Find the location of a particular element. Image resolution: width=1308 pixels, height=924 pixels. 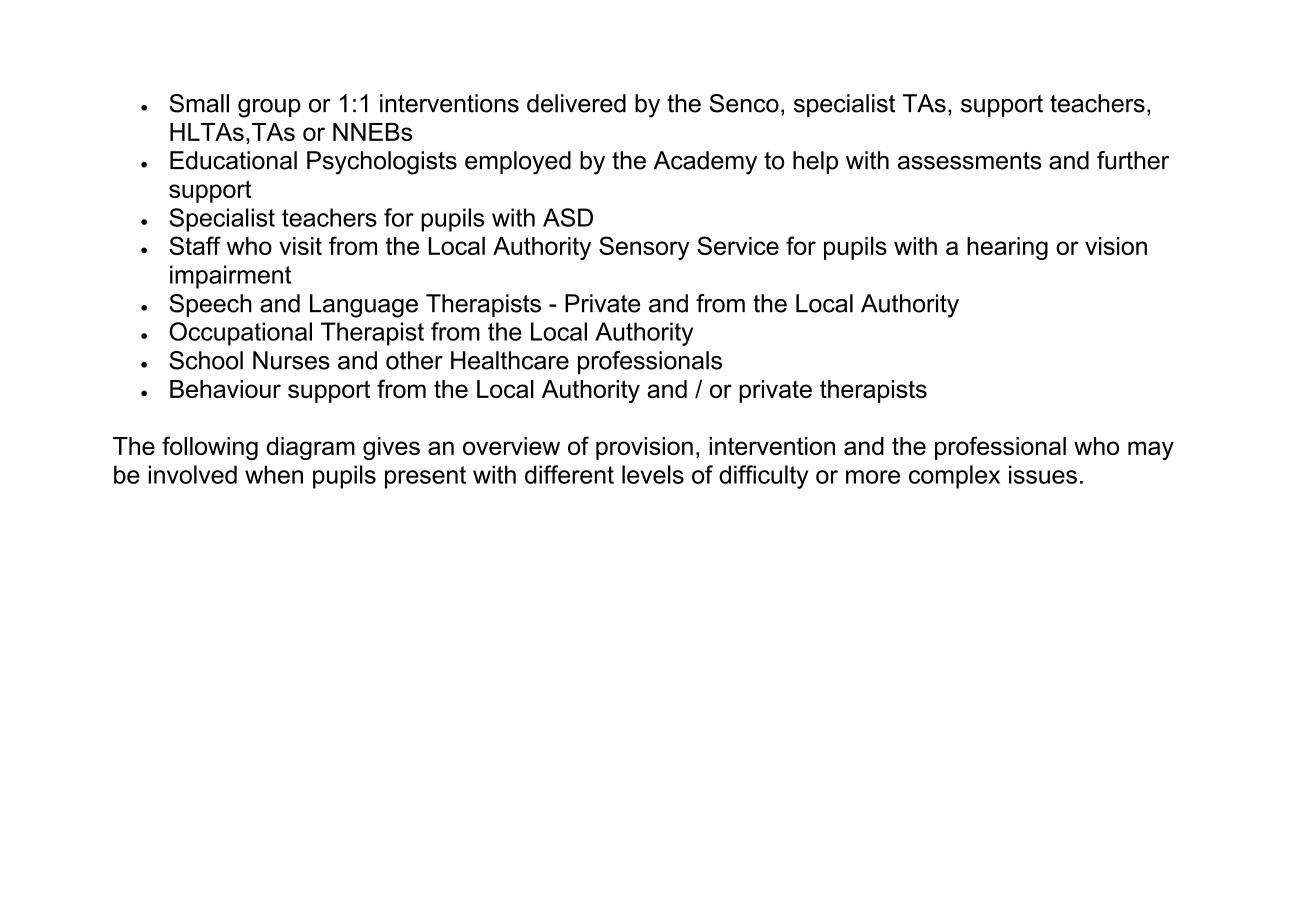

assessments is located at coordinates (970, 161).
